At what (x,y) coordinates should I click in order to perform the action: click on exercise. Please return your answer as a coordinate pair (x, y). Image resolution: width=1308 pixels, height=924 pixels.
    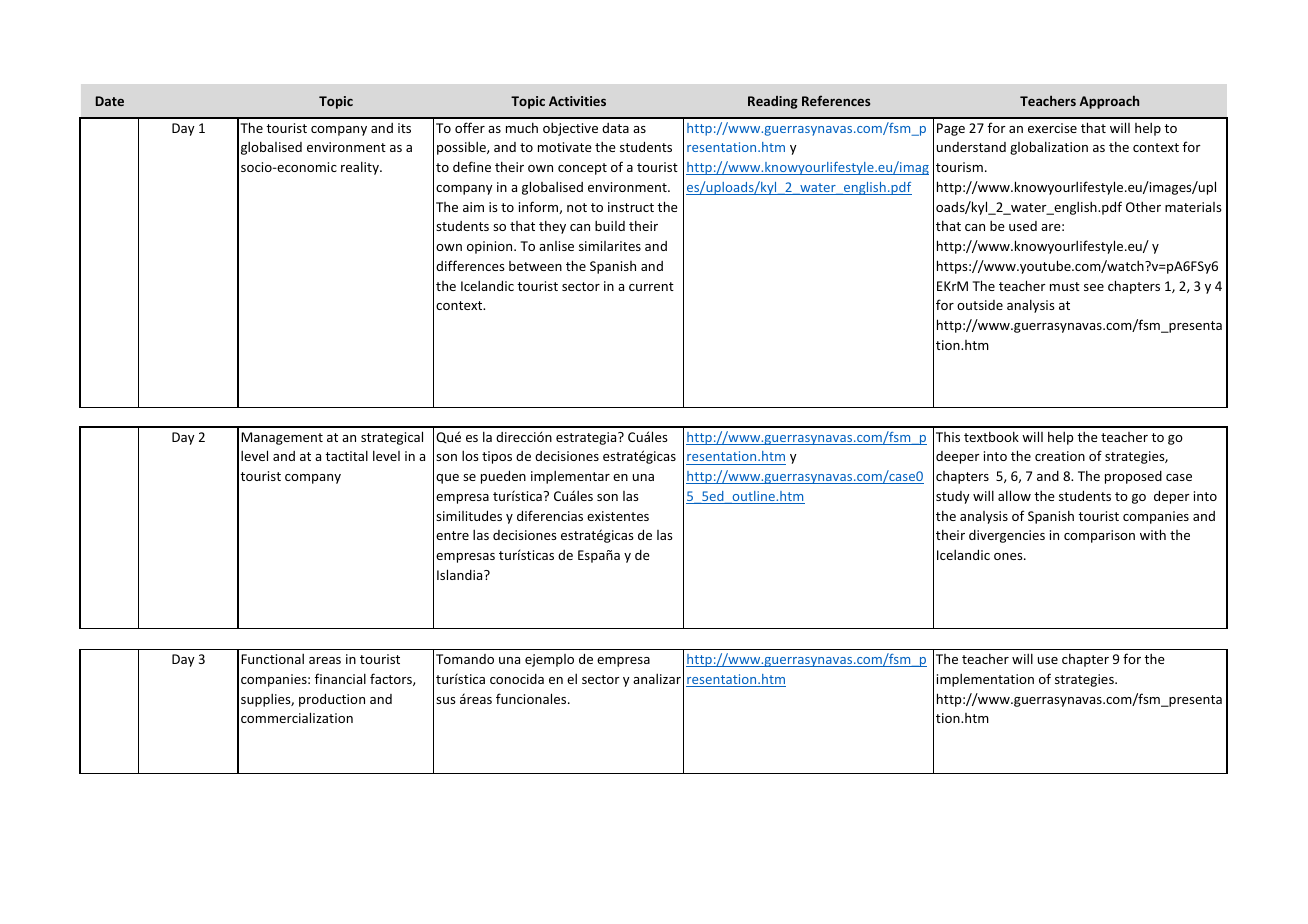
    Looking at the image, I should click on (1052, 128).
